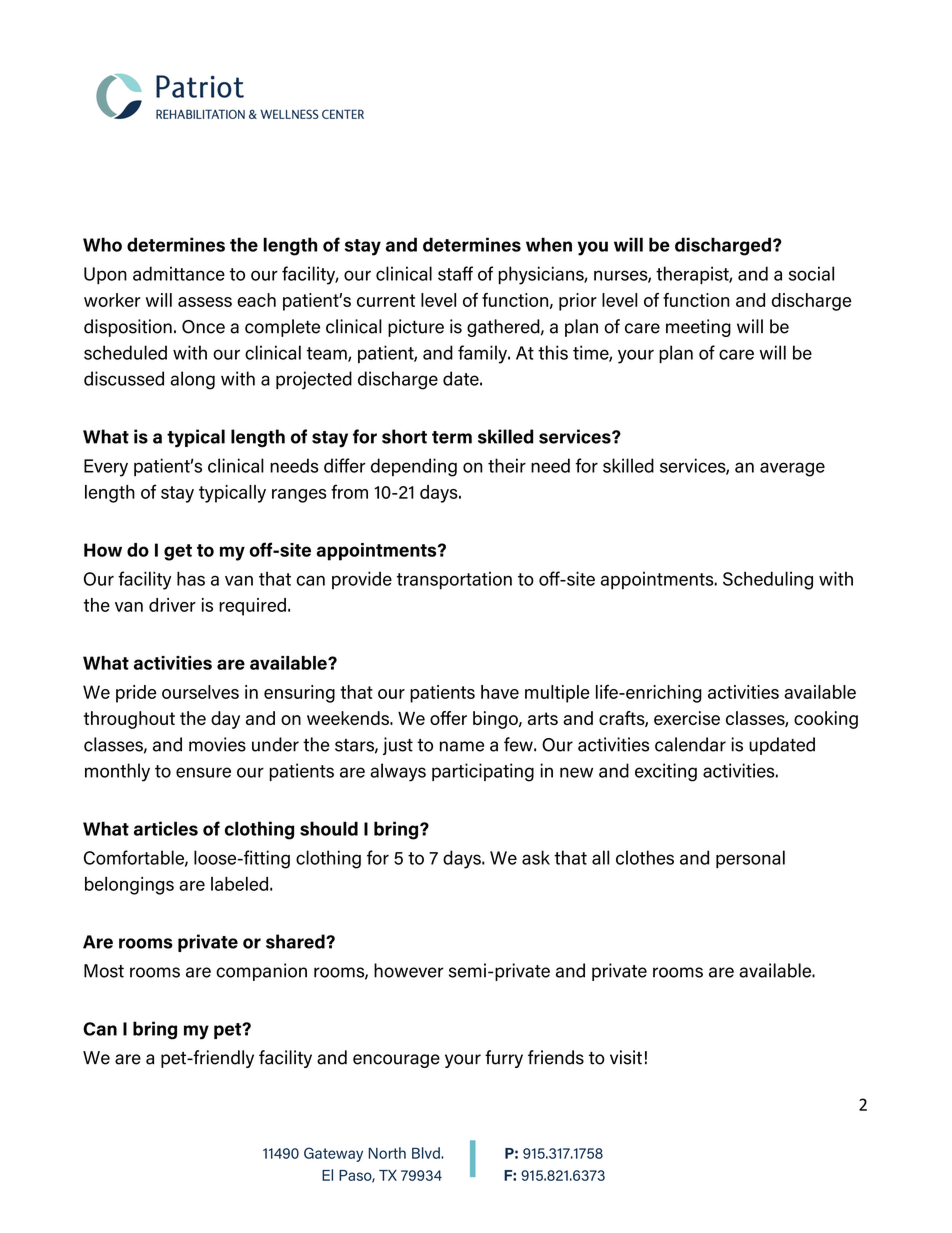 This screenshot has height=1233, width=952. I want to click on social, so click(811, 273).
